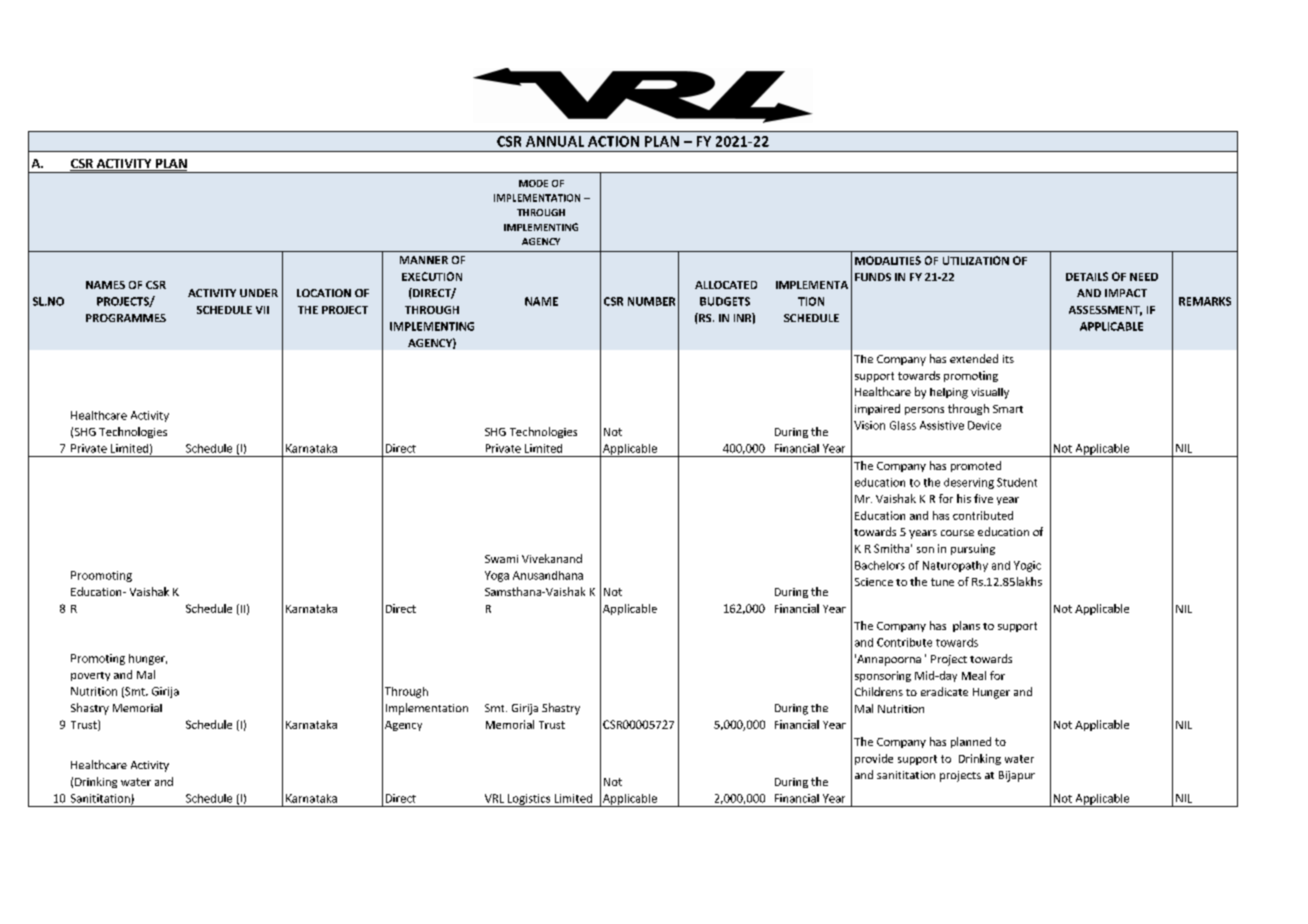 This screenshot has width=1308, height=924. What do you see at coordinates (529, 800) in the screenshot?
I see `Logistics` at bounding box center [529, 800].
